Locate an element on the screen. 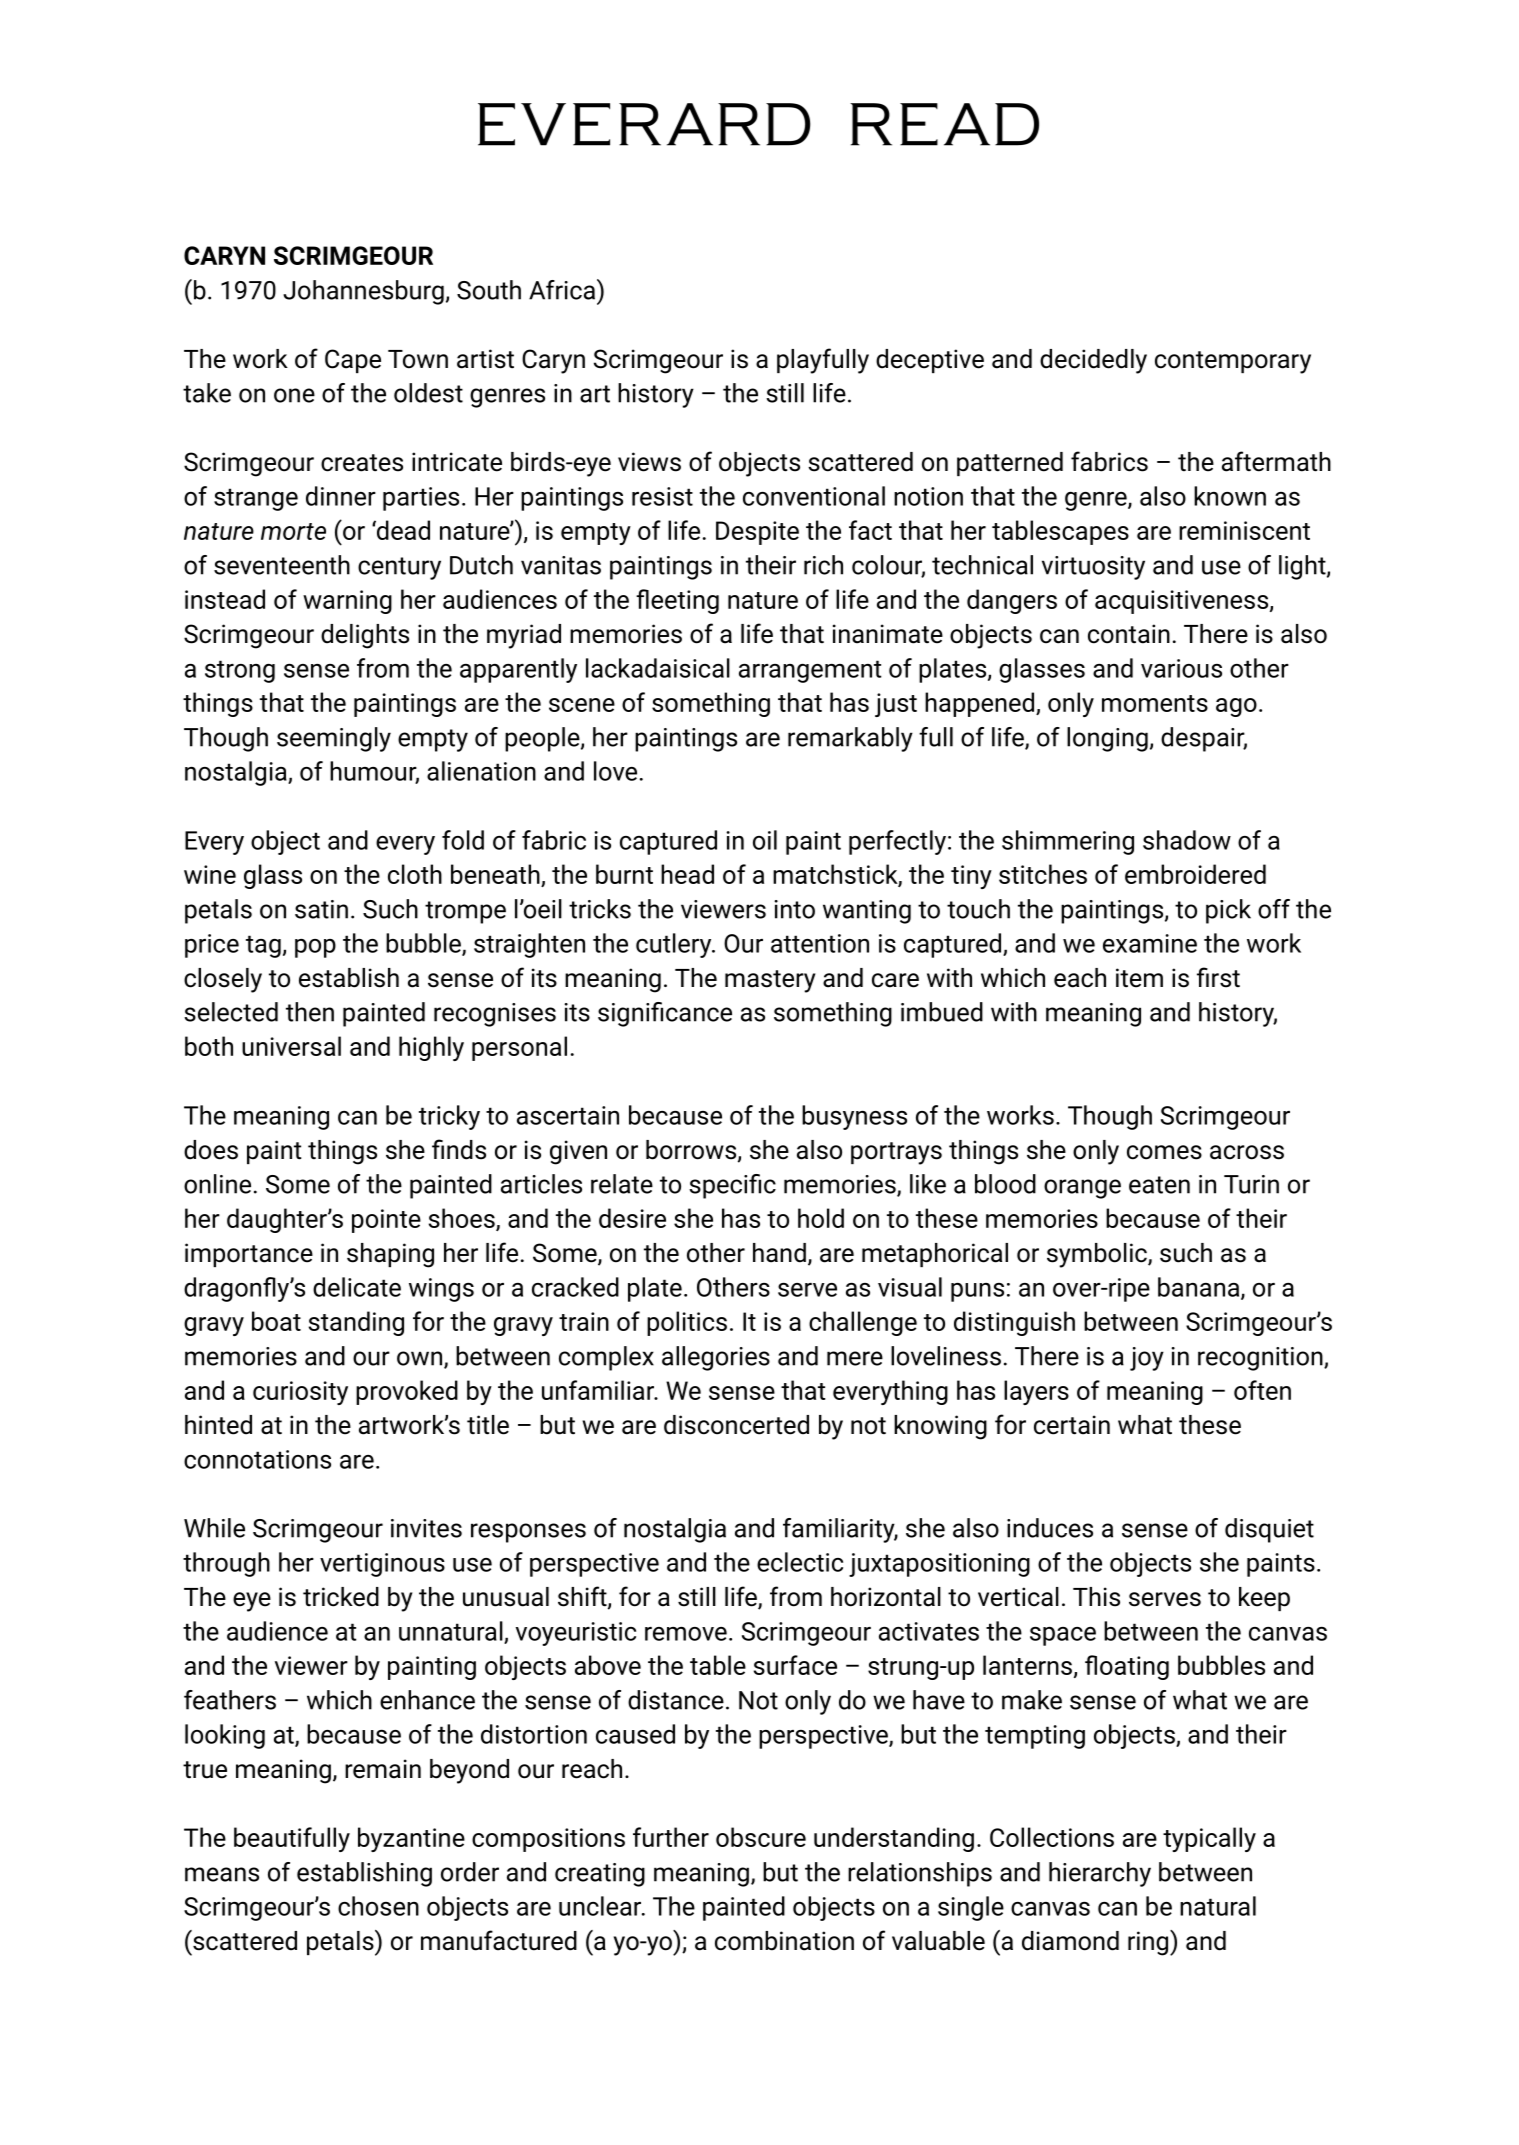 This screenshot has height=2145, width=1519. eclectic is located at coordinates (800, 1562).
